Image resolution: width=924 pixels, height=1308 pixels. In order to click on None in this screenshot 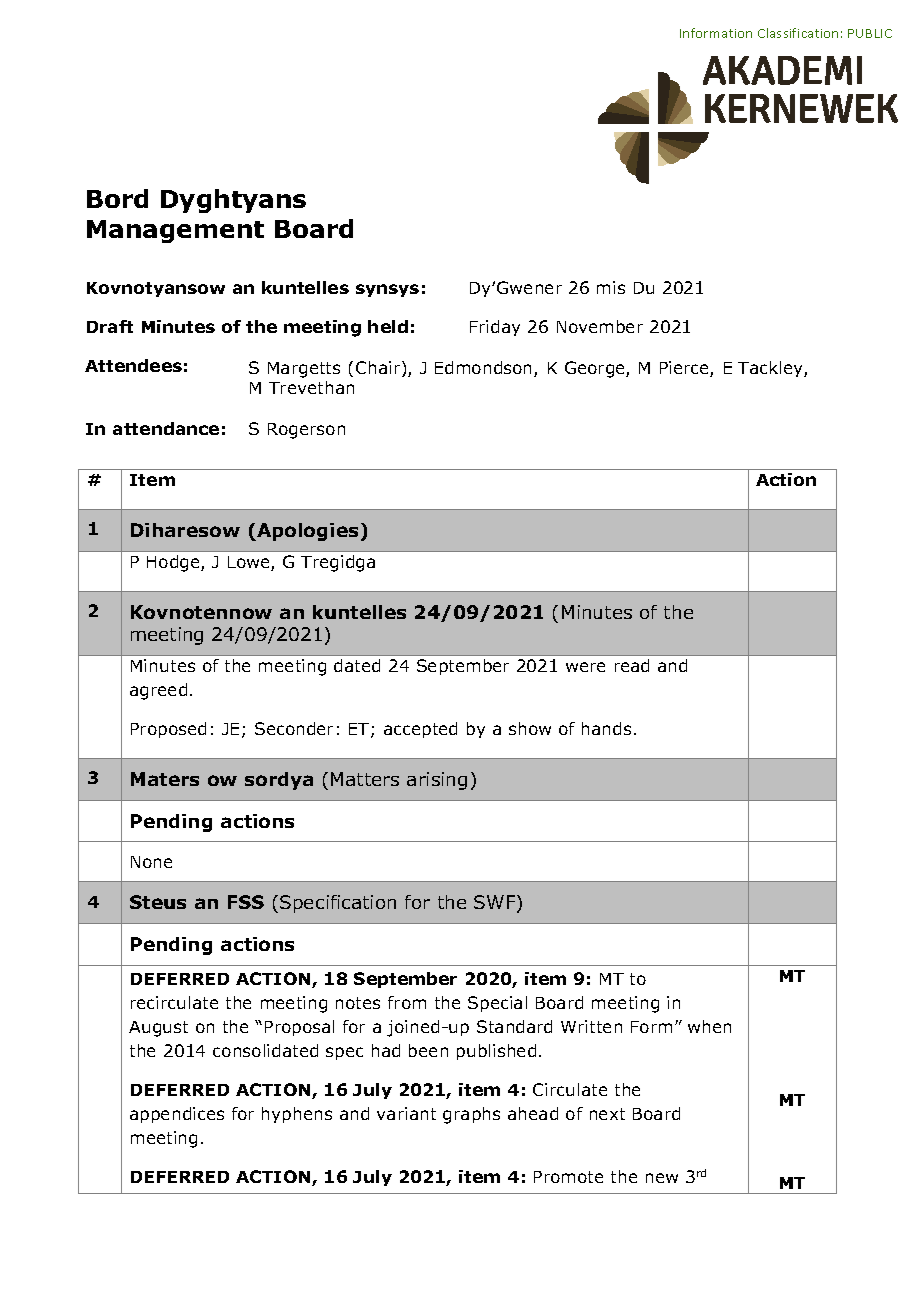, I will do `click(151, 862)`.
